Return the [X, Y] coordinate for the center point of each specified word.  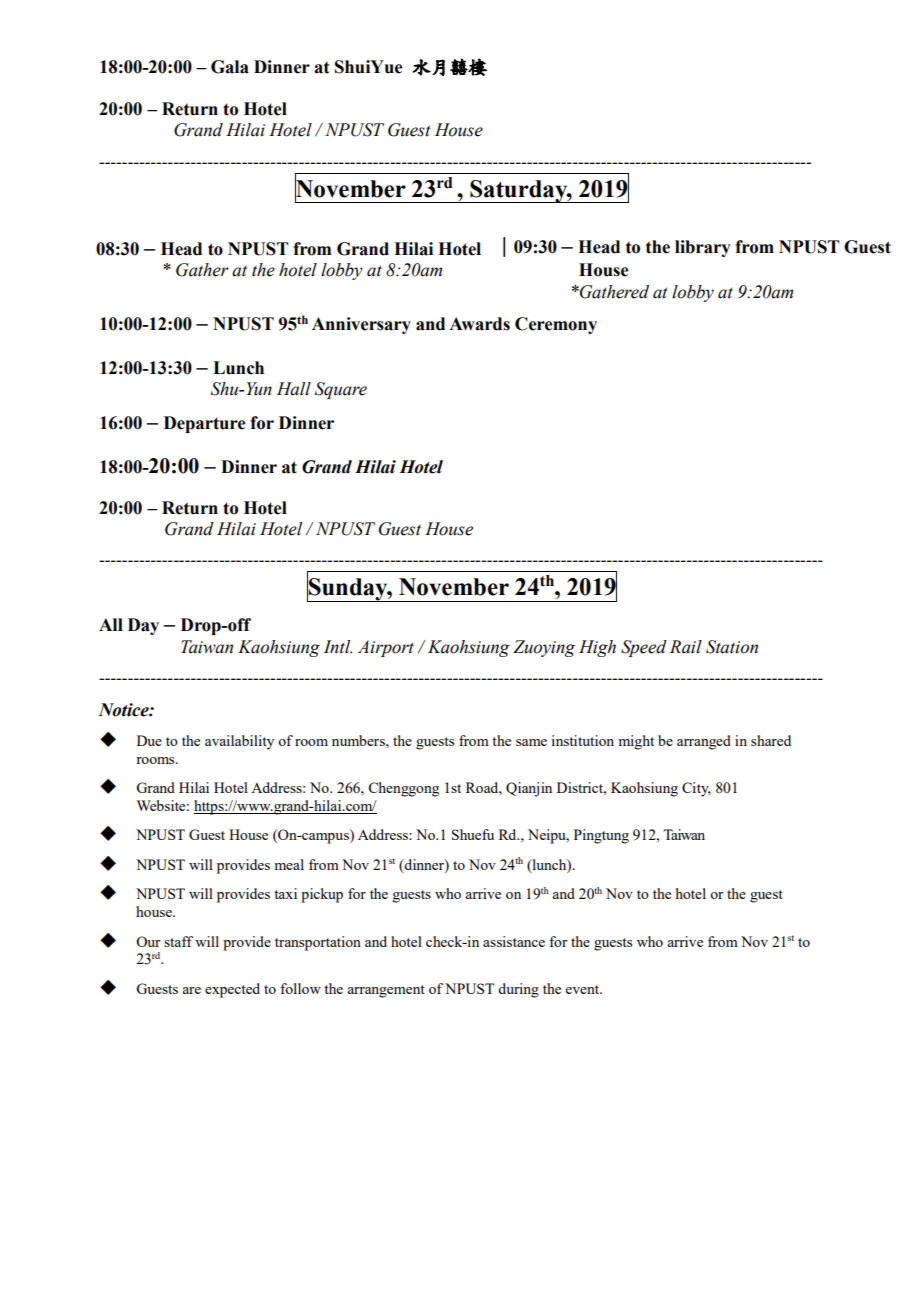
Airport [386, 648]
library [703, 248]
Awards [479, 324]
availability [239, 742]
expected [232, 990]
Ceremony [556, 325]
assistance [514, 941]
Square [341, 390]
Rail [686, 647]
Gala [230, 67]
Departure [204, 424]
